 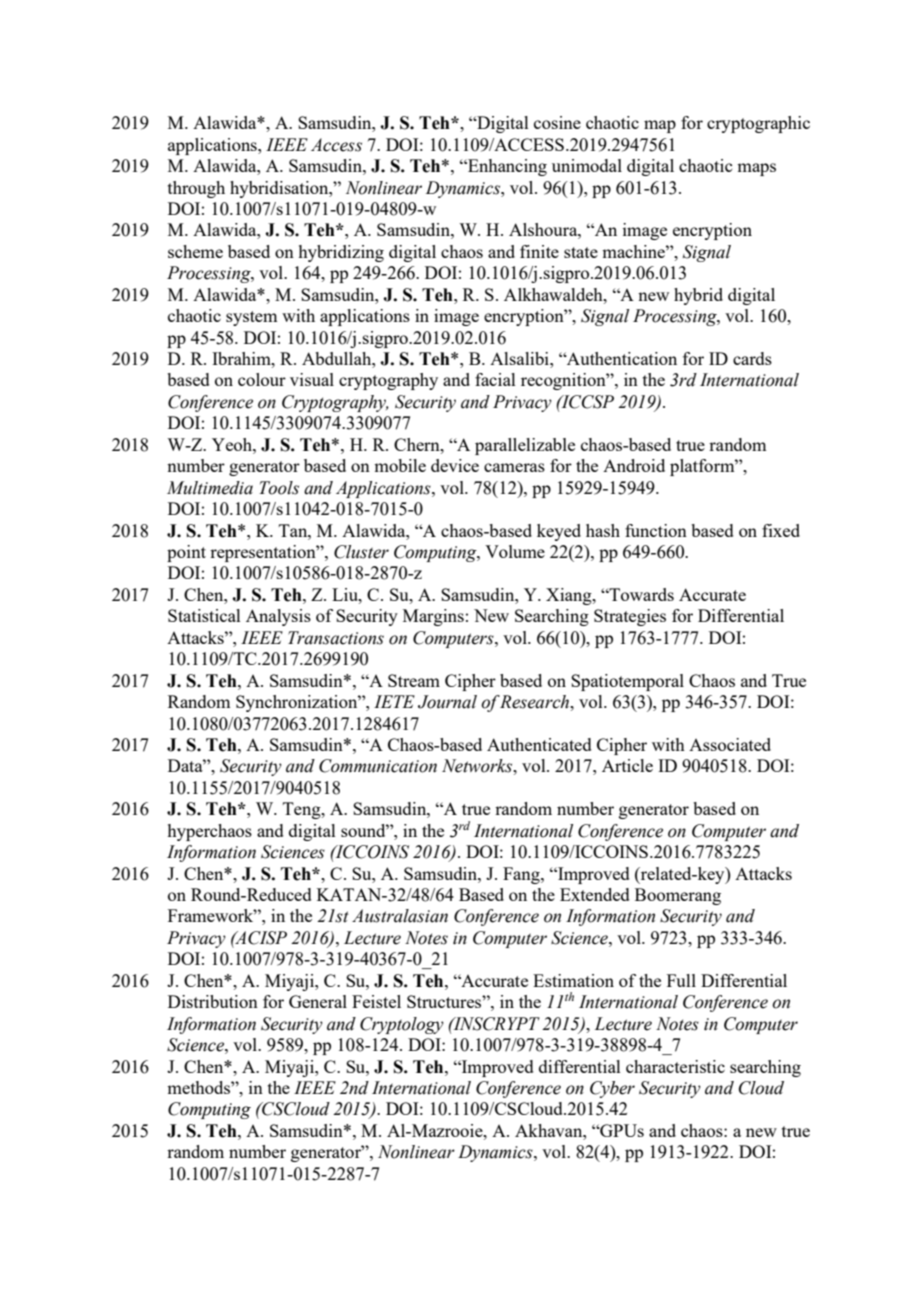 I want to click on Teng, so click(x=303, y=810).
